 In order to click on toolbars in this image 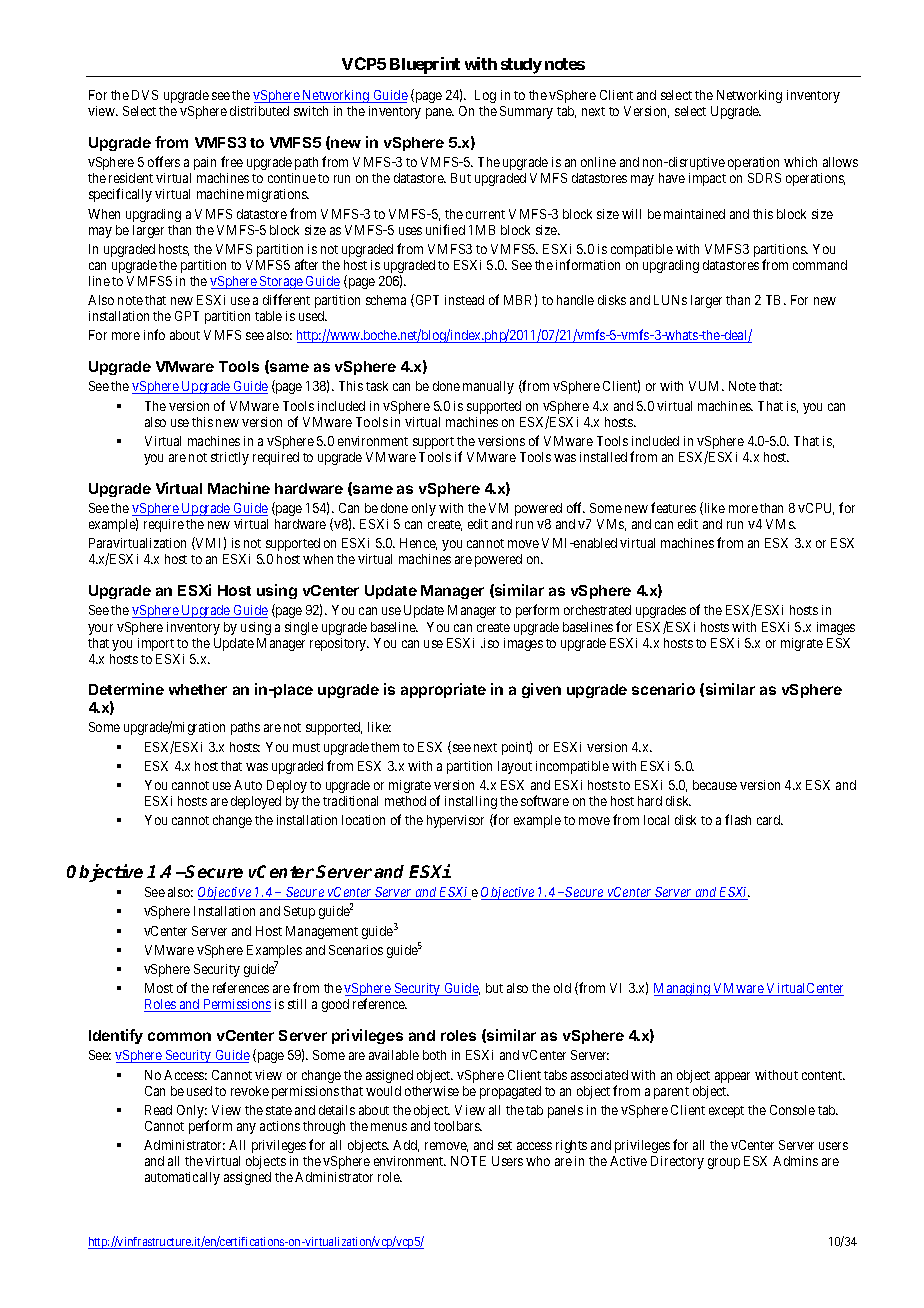, I will do `click(457, 1126)`.
